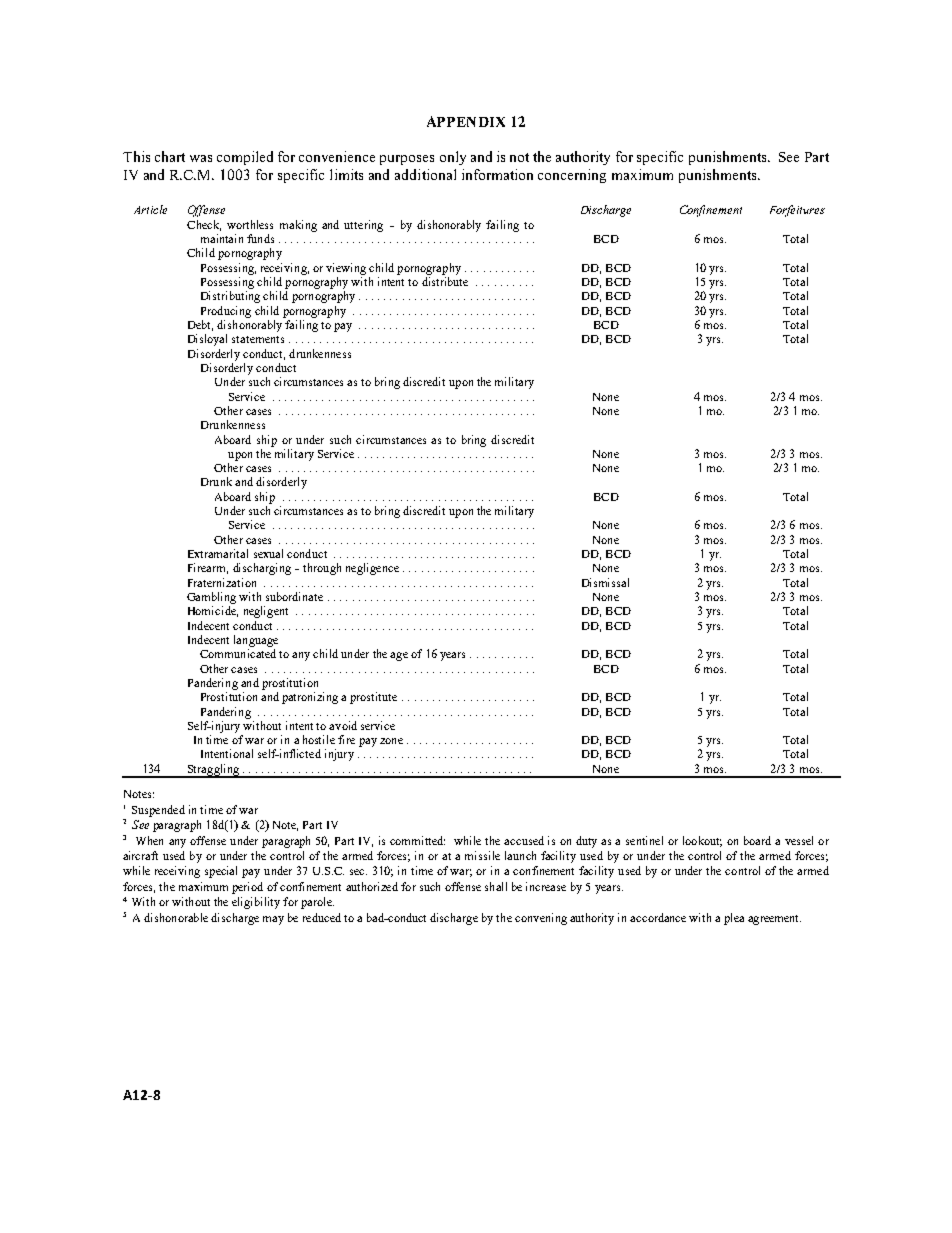  I want to click on prostitute, so click(373, 698).
